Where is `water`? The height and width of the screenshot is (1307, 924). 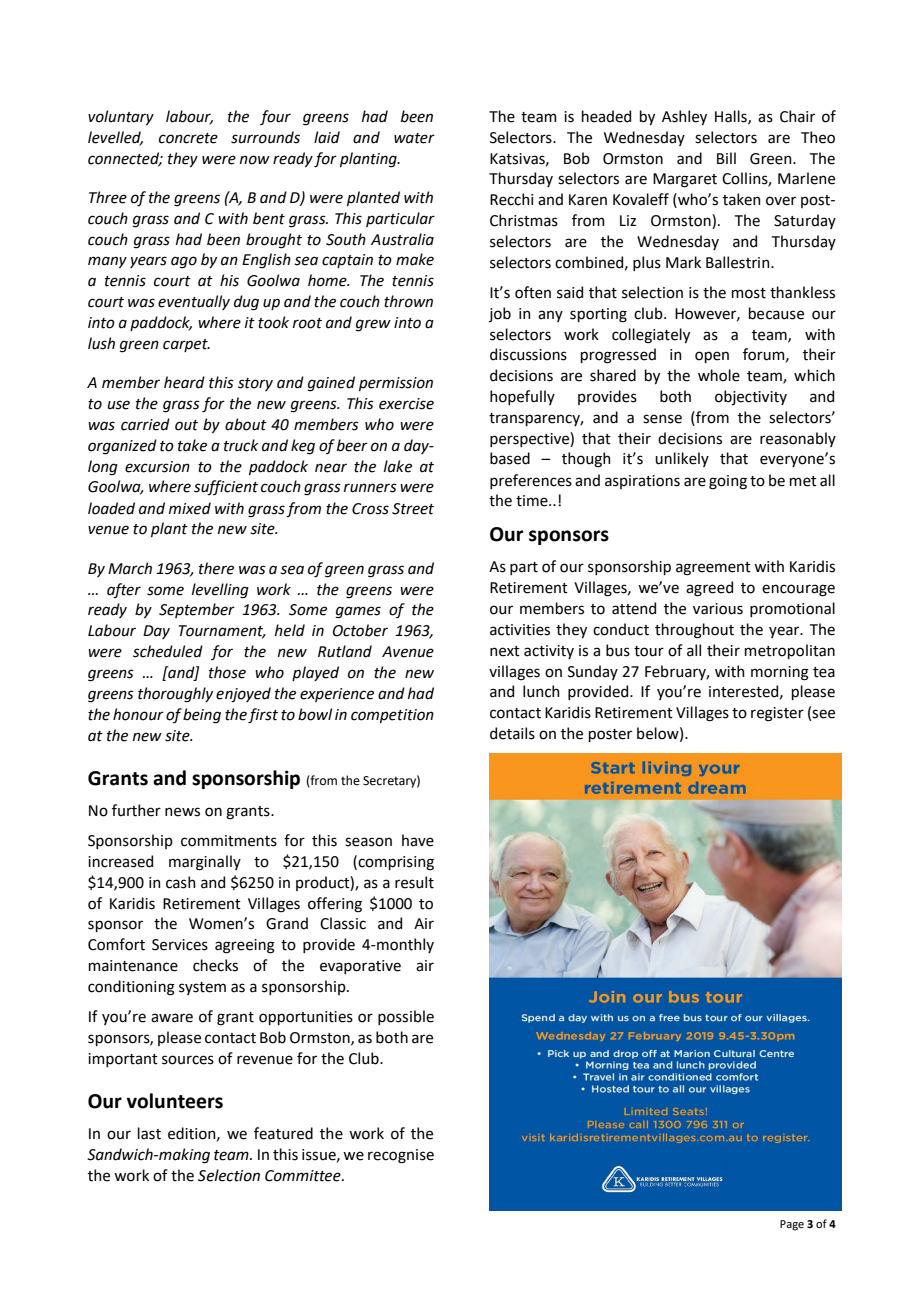 water is located at coordinates (414, 138).
